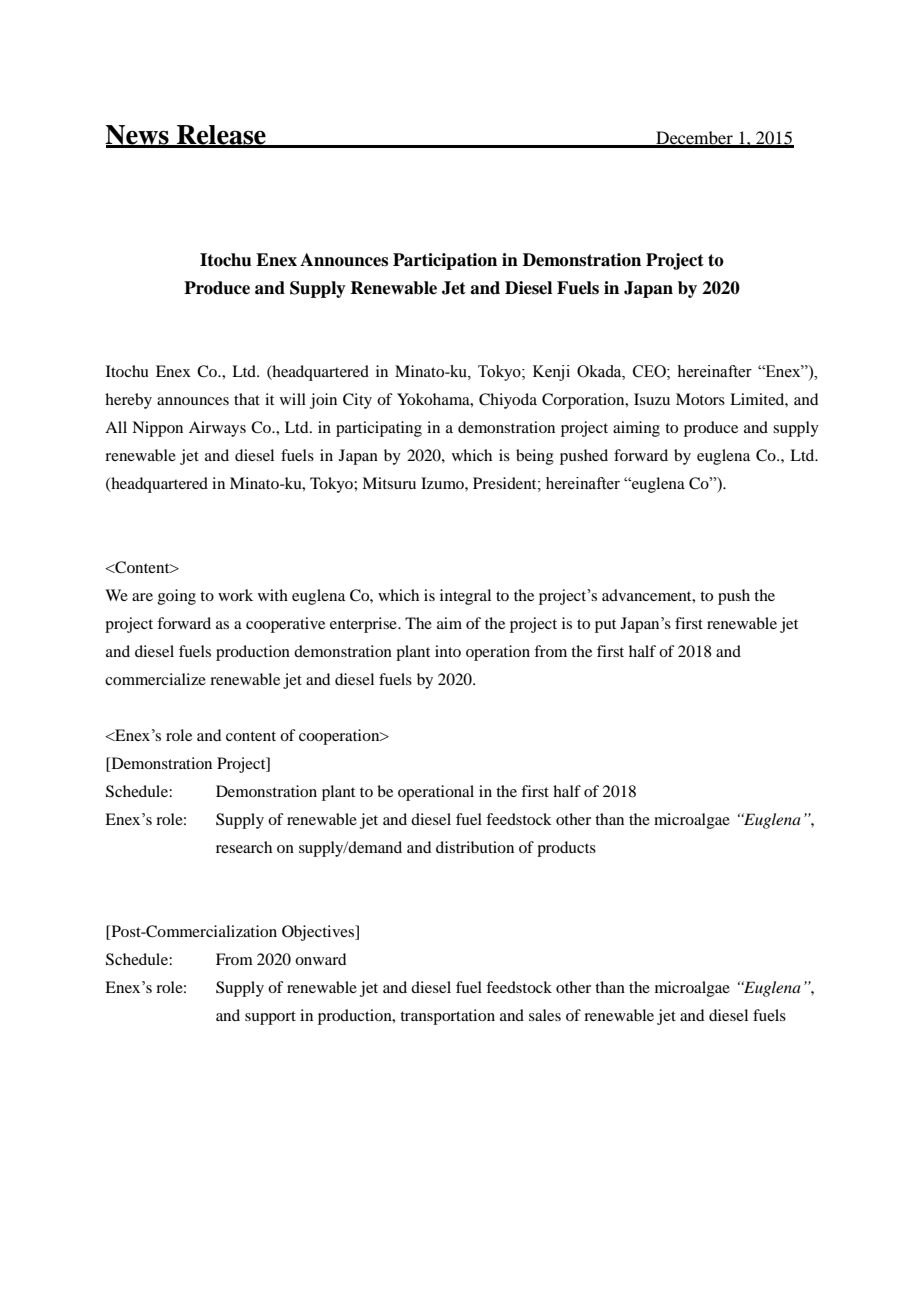 This screenshot has height=1308, width=924. I want to click on support, so click(270, 1018).
